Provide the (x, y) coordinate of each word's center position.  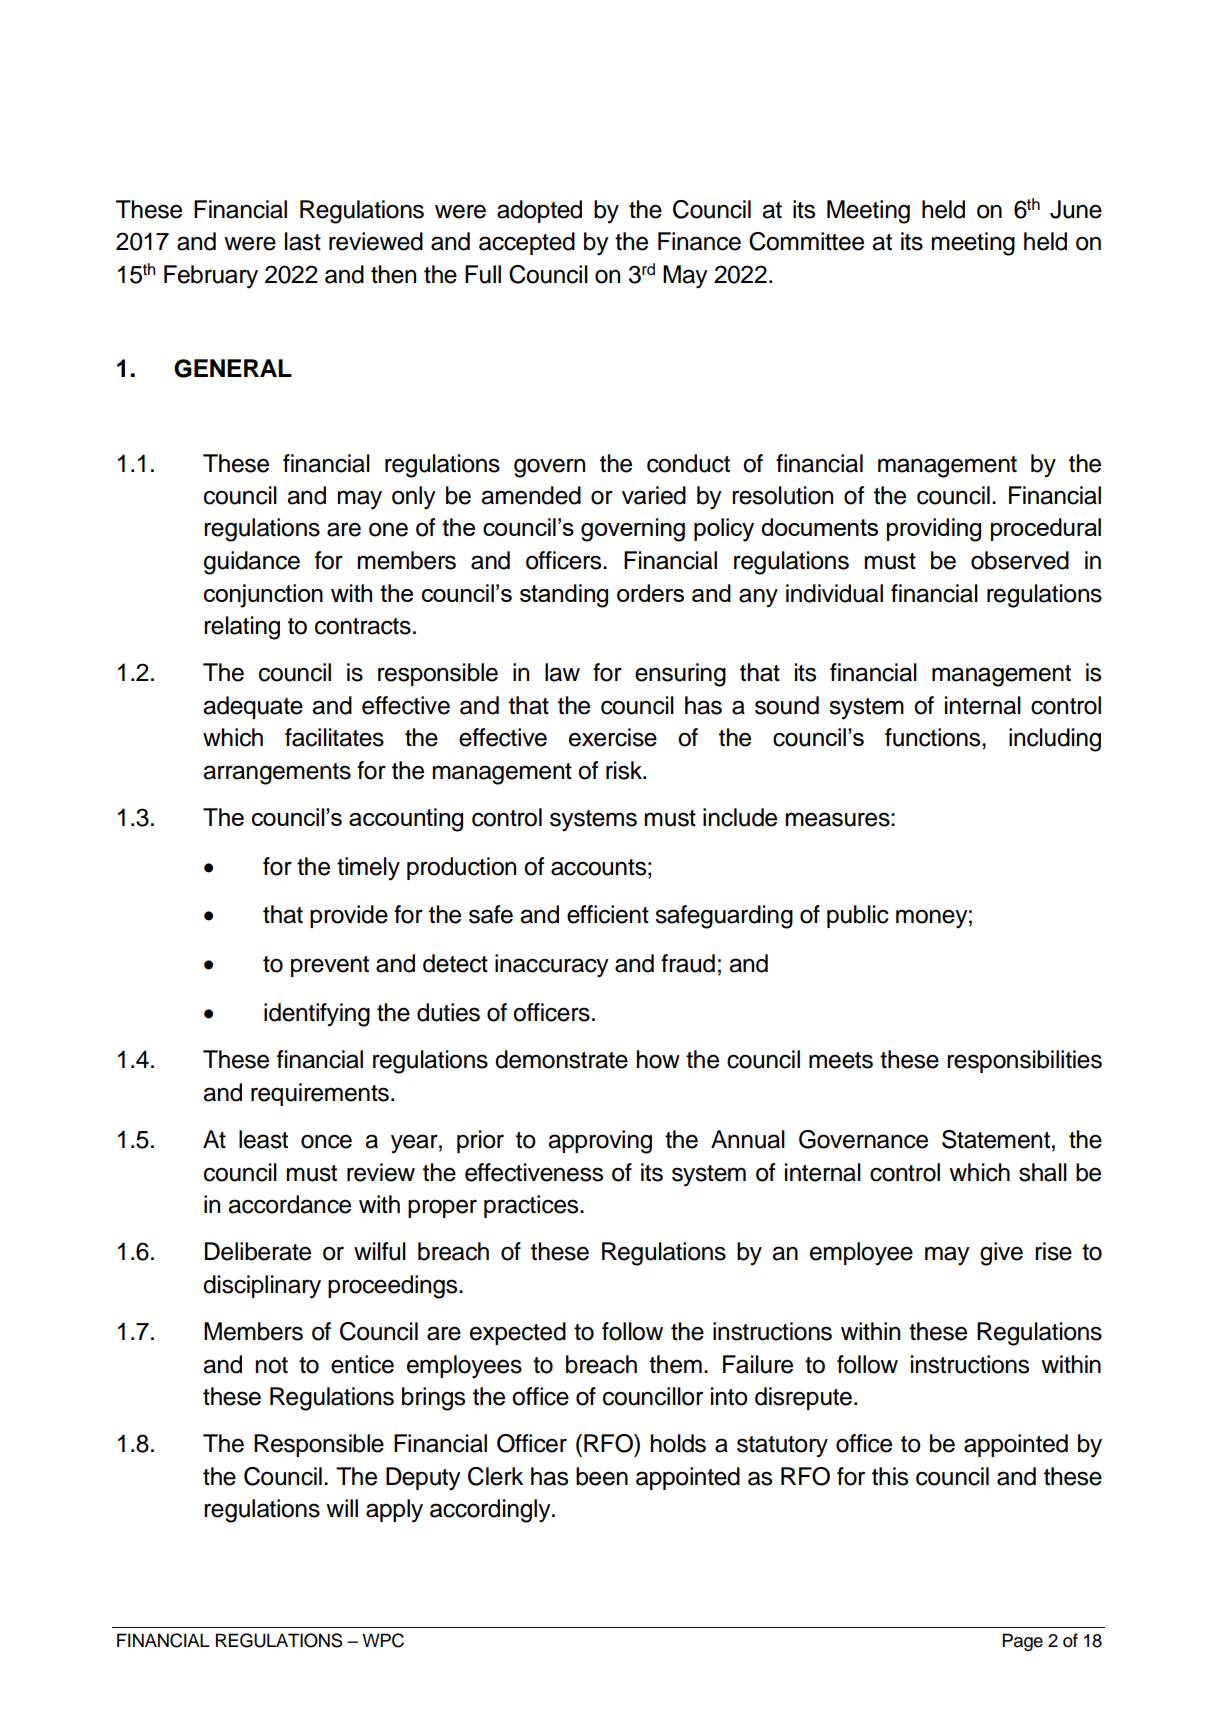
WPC (383, 1640)
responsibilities (1024, 1061)
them (675, 1364)
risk (625, 770)
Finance (699, 241)
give (1001, 1254)
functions (934, 737)
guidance (252, 563)
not (272, 1365)
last (303, 241)
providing (934, 530)
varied (654, 495)
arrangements (277, 774)
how (658, 1059)
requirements (320, 1094)
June (1076, 209)
